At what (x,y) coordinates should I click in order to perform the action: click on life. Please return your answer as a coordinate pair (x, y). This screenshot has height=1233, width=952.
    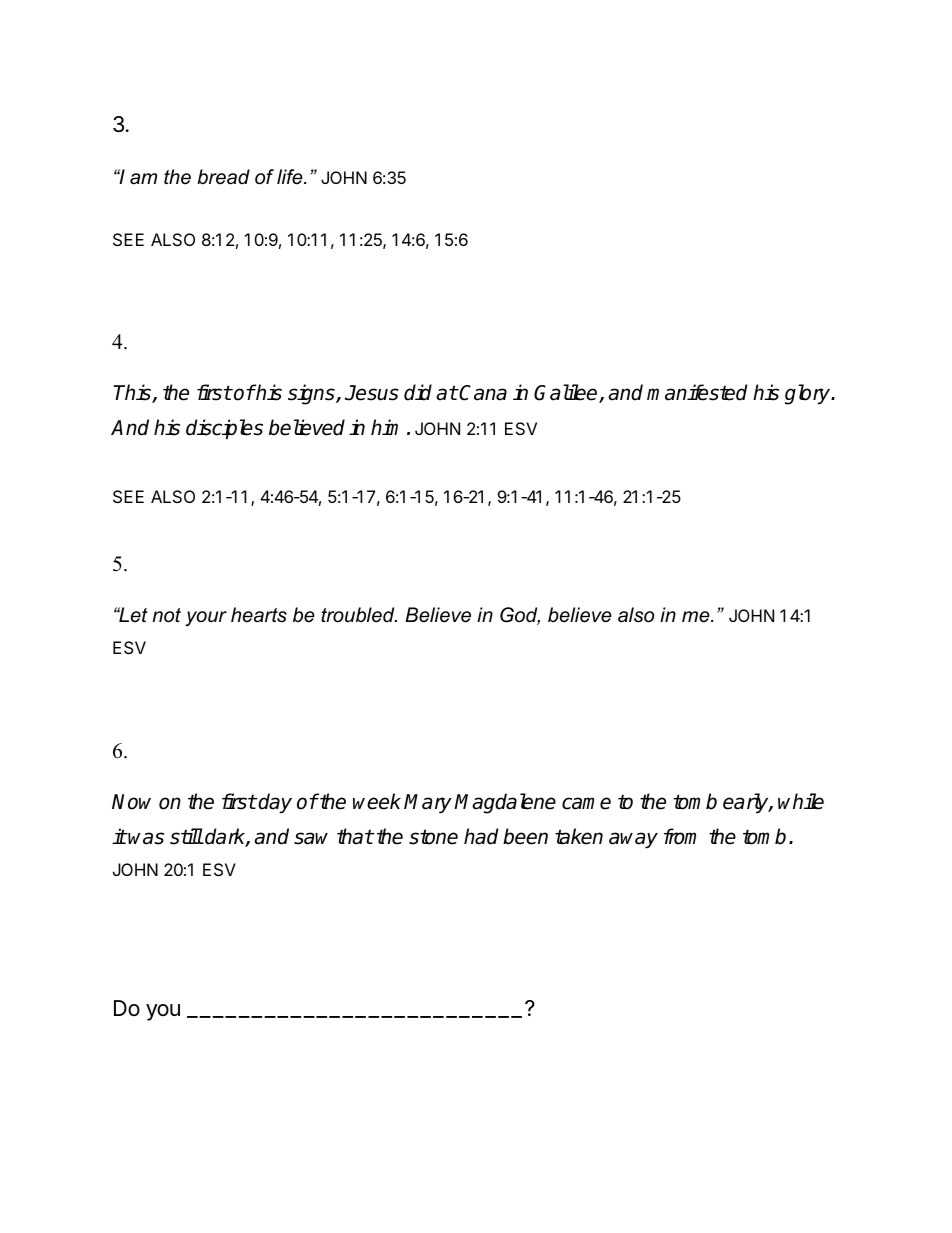
    Looking at the image, I should click on (291, 177).
